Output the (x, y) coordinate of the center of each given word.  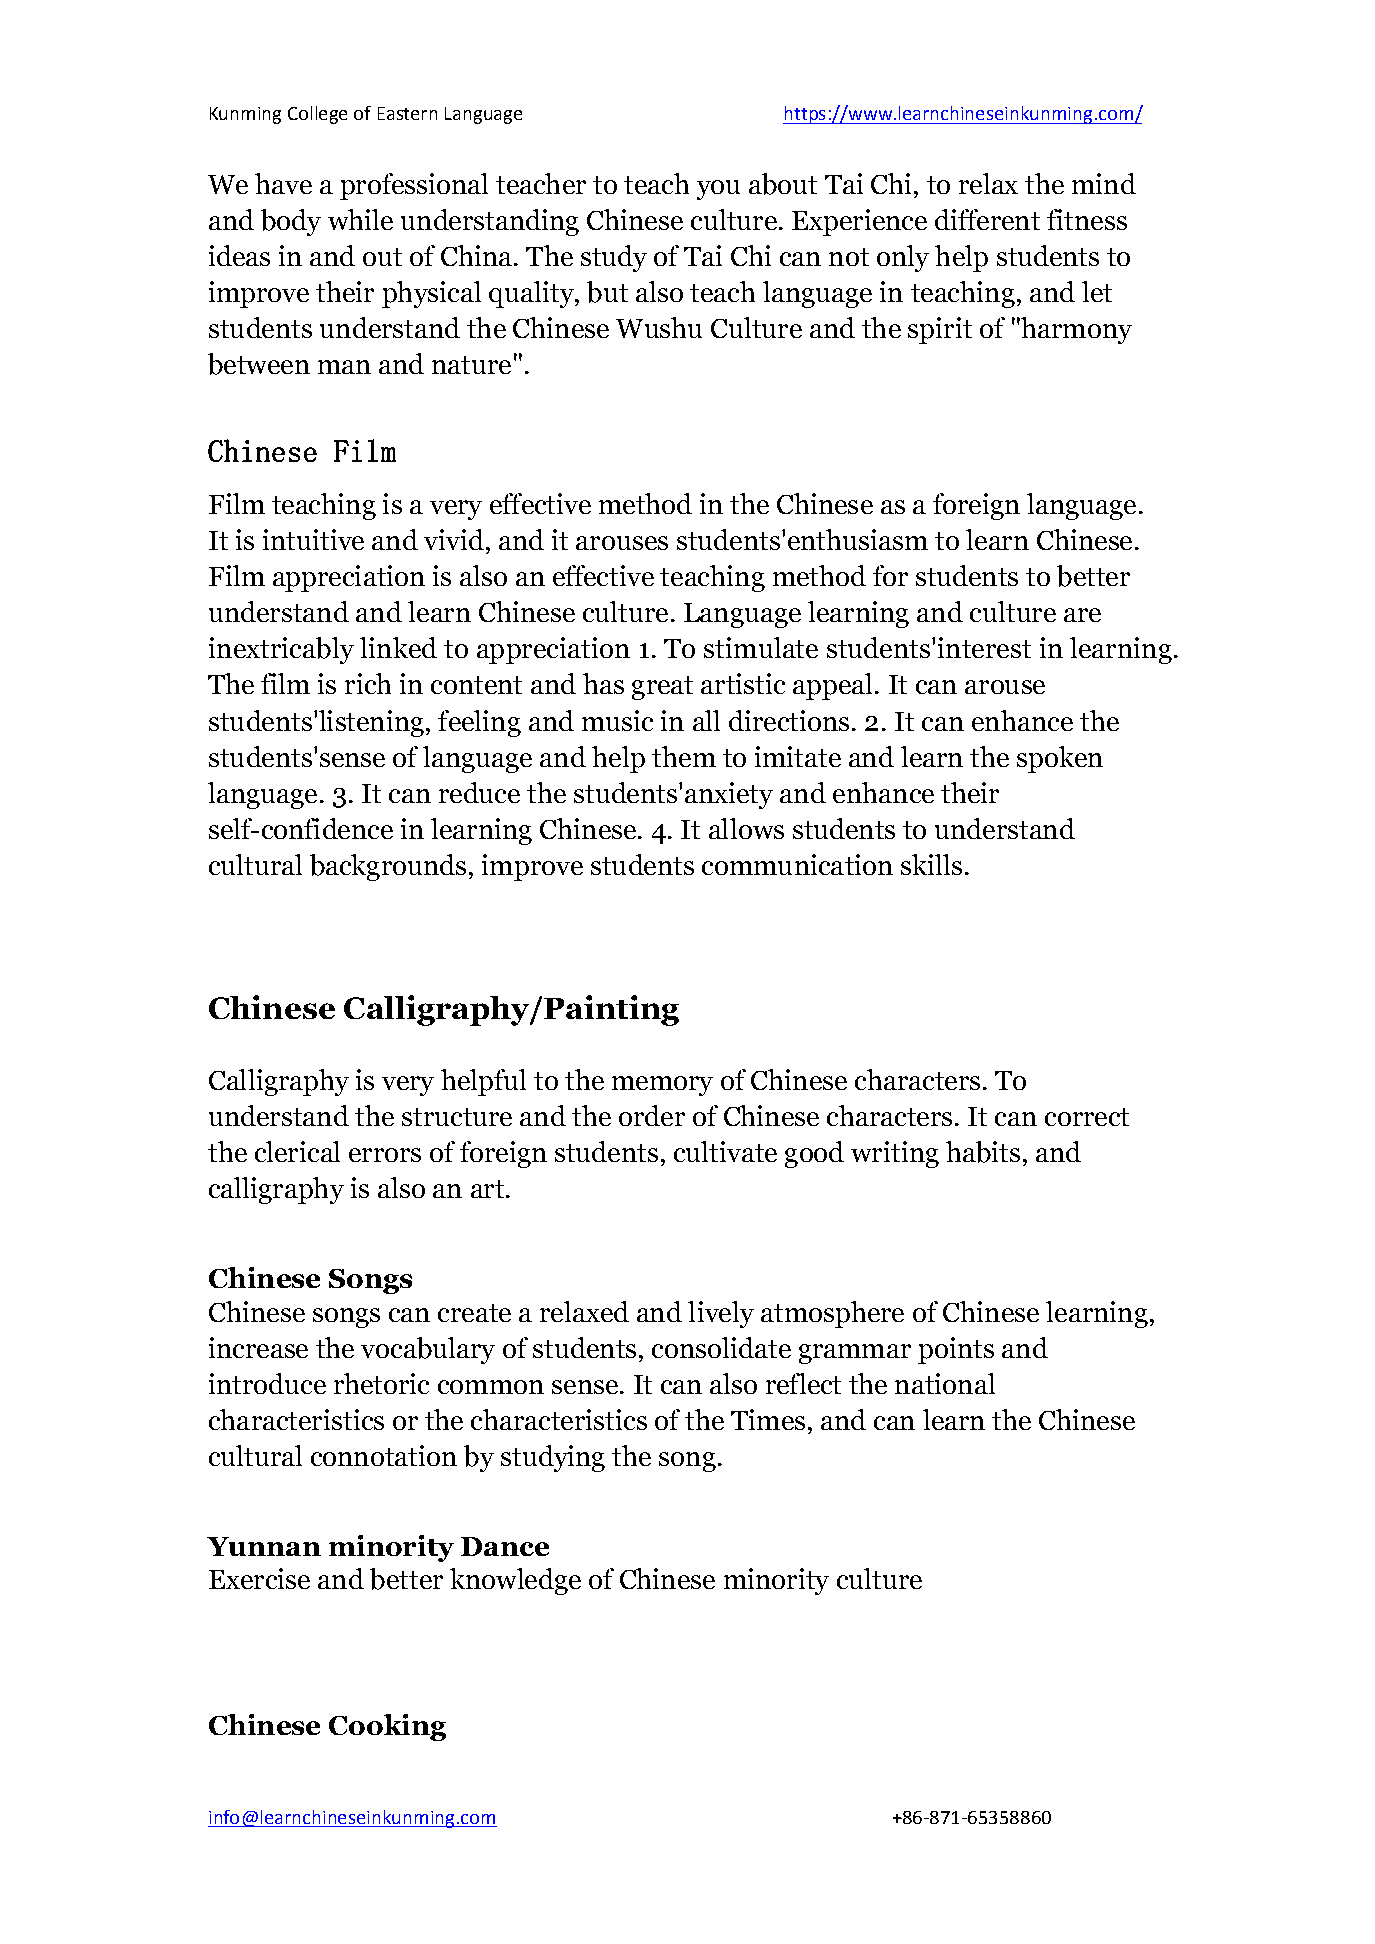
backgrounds (388, 867)
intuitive (313, 539)
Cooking (387, 1727)
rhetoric (381, 1383)
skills (931, 864)
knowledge (515, 1581)
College (317, 115)
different (987, 219)
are (1082, 615)
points (956, 1350)
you (718, 190)
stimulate (761, 647)
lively (721, 1314)
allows (746, 828)
